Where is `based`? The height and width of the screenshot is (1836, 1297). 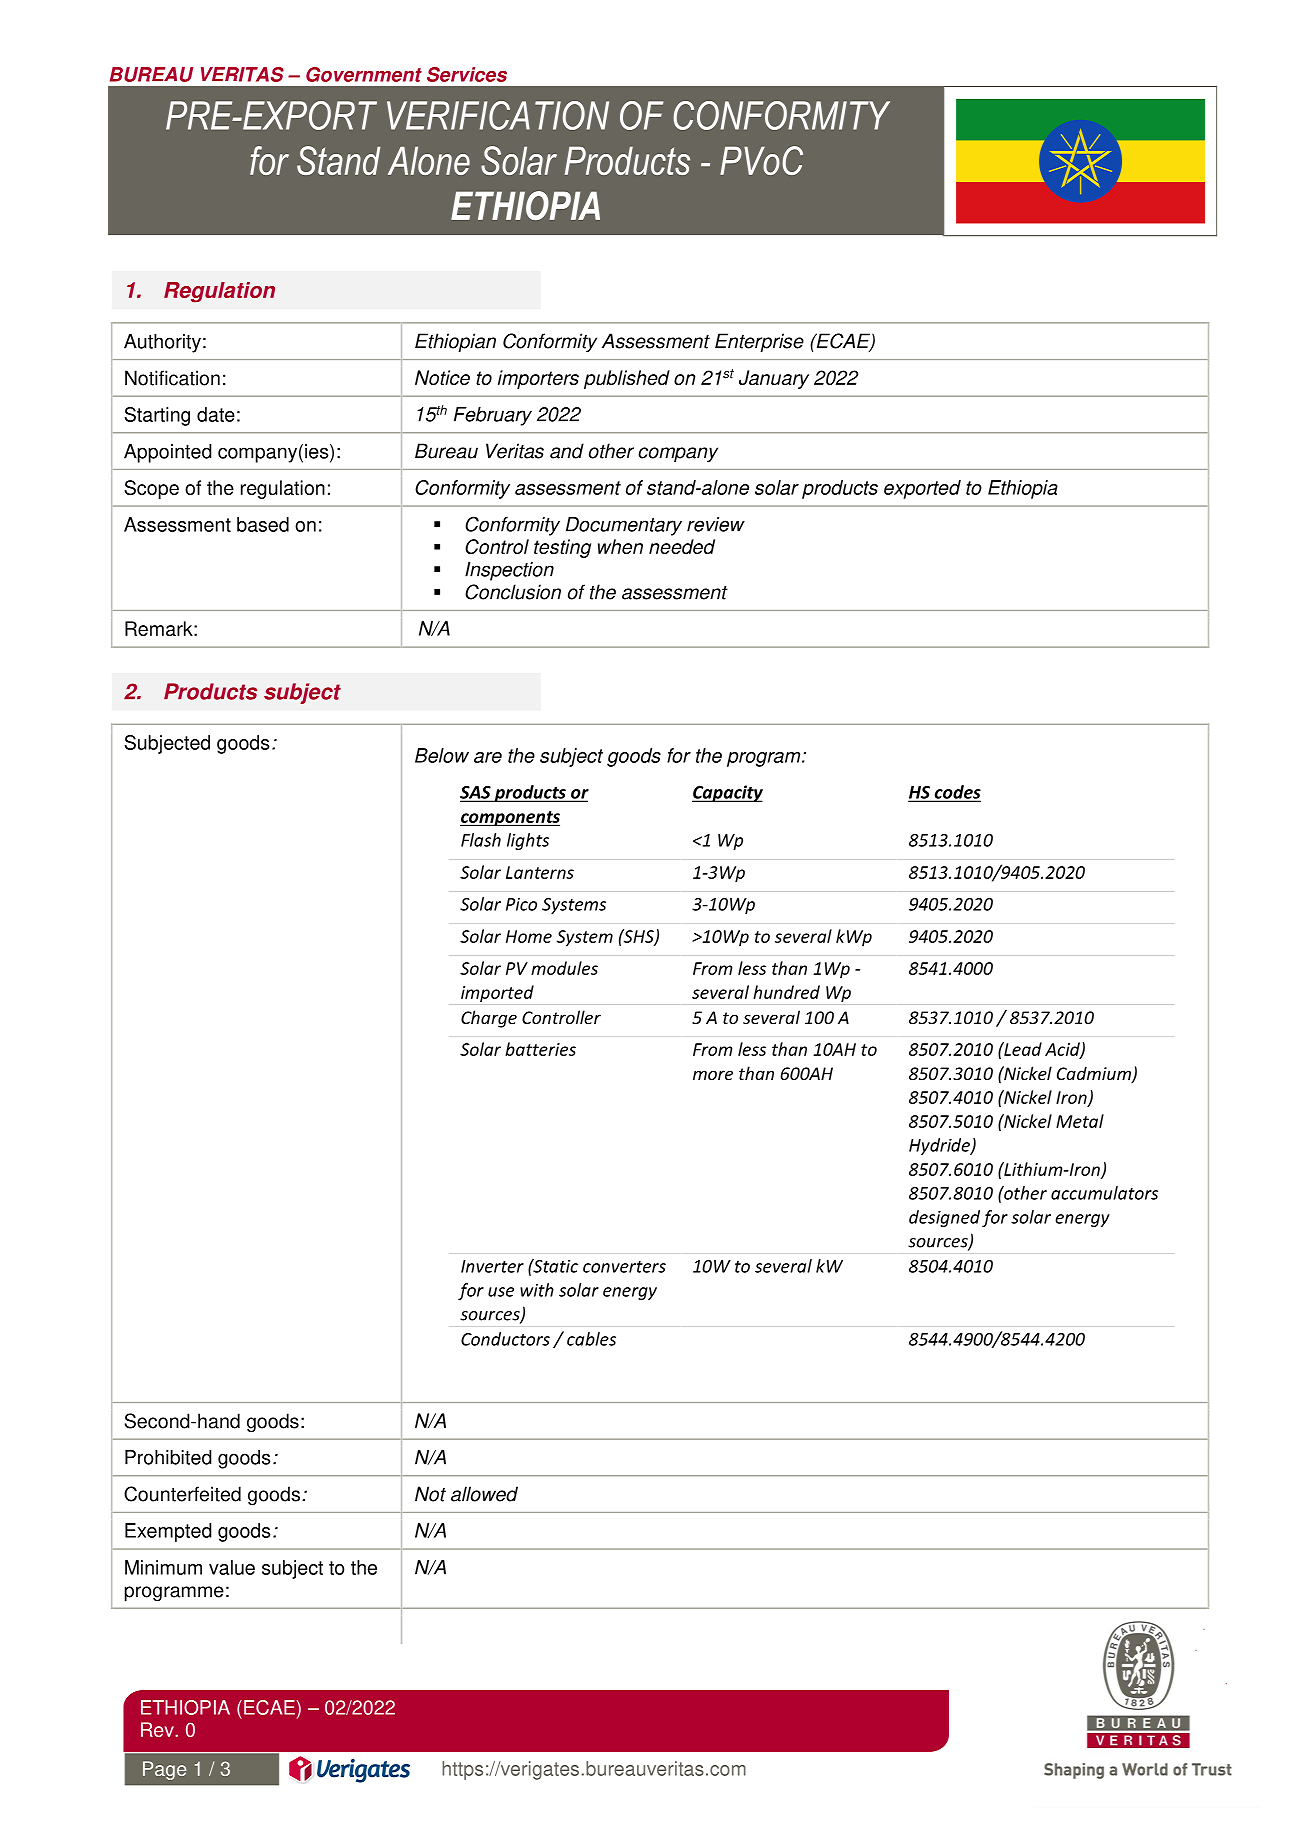
based is located at coordinates (263, 524).
